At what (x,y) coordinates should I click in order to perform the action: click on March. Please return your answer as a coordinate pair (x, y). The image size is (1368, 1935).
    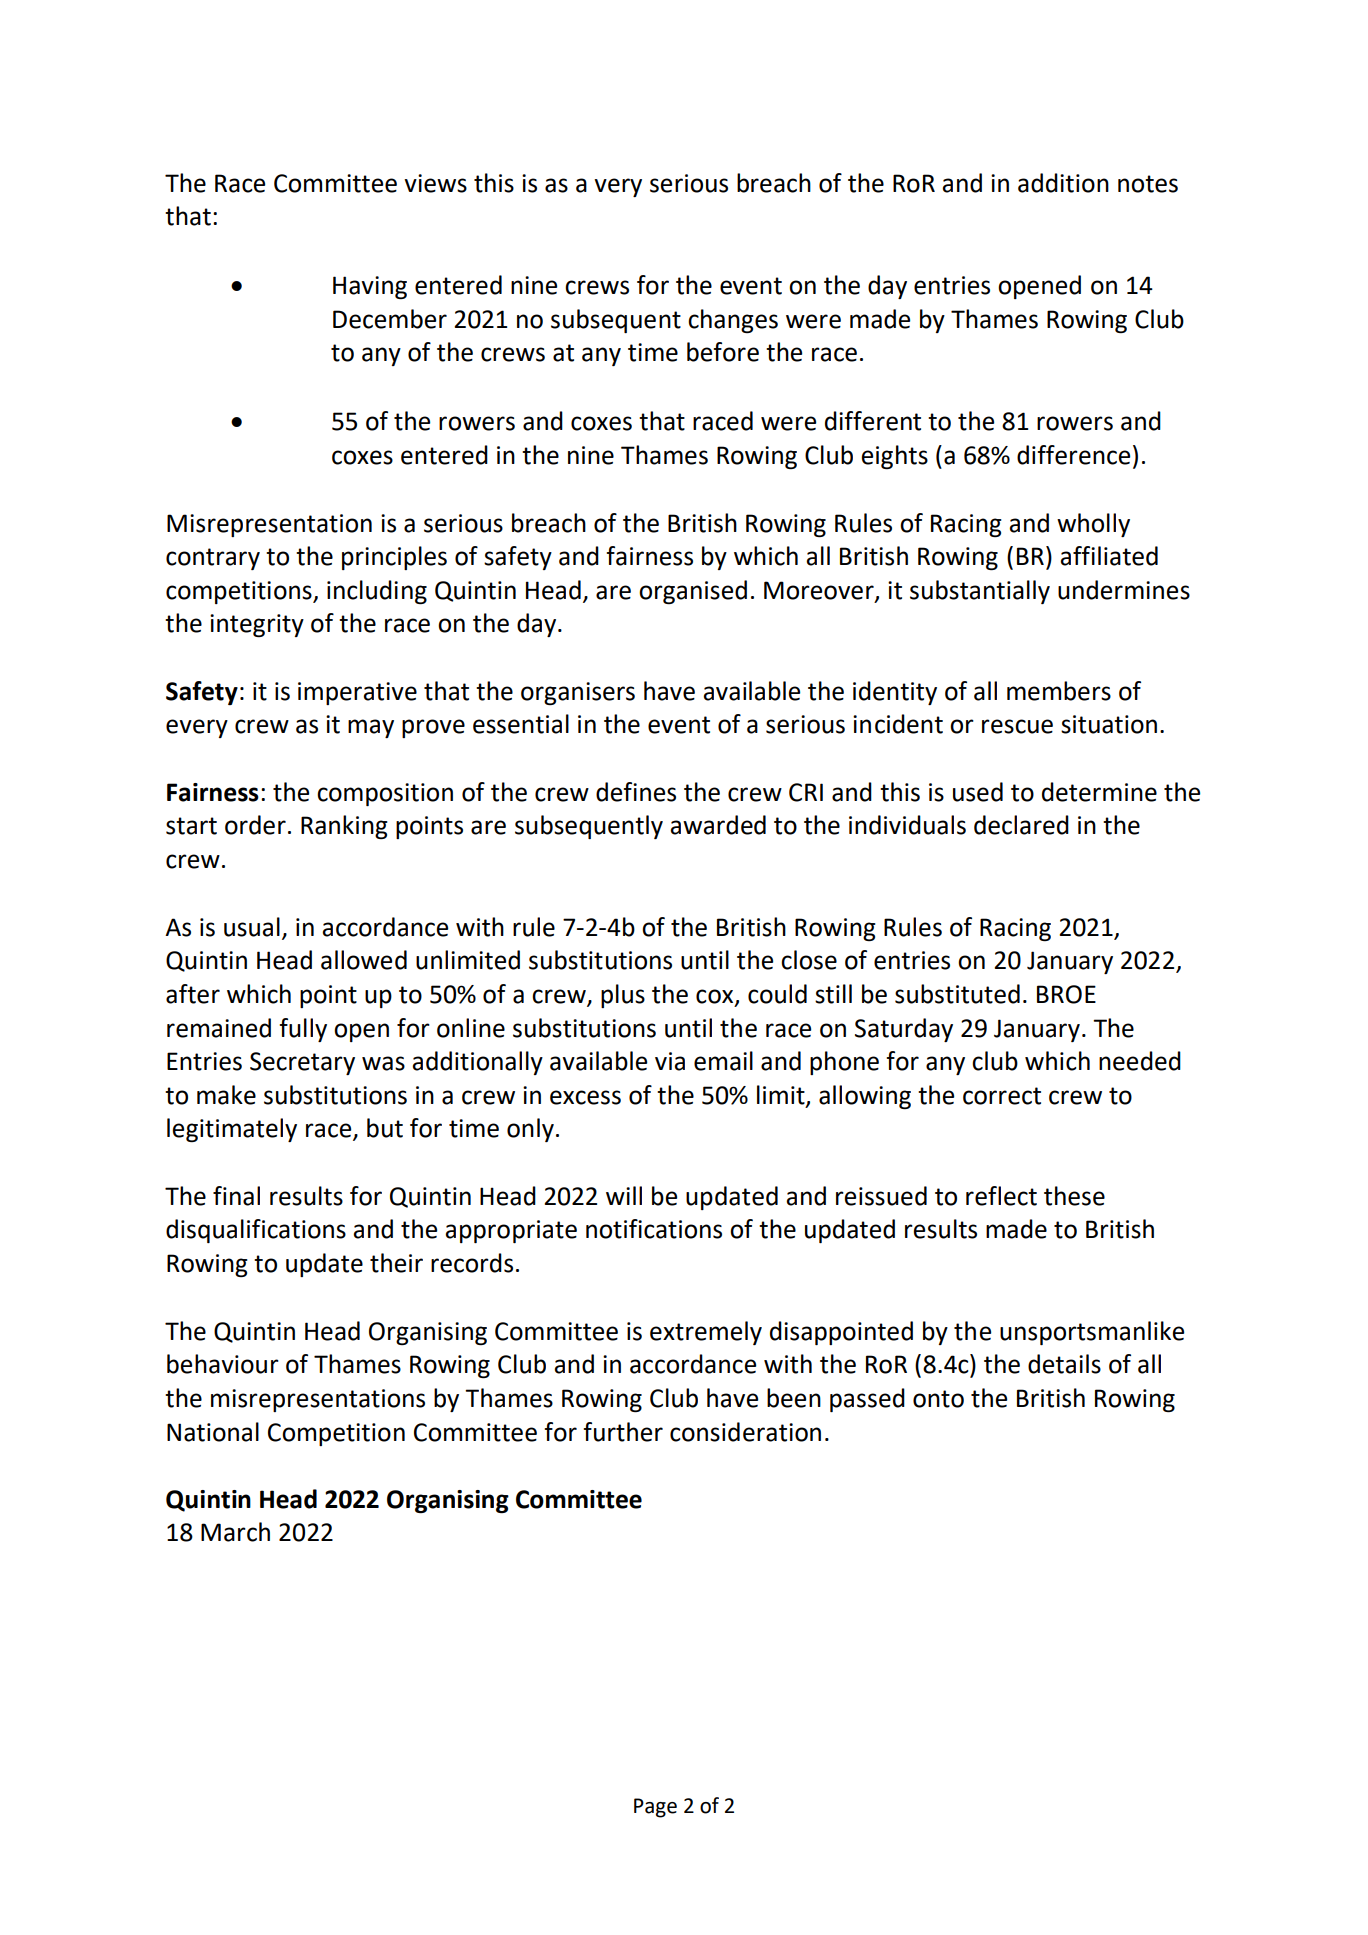
    Looking at the image, I should click on (235, 1532).
